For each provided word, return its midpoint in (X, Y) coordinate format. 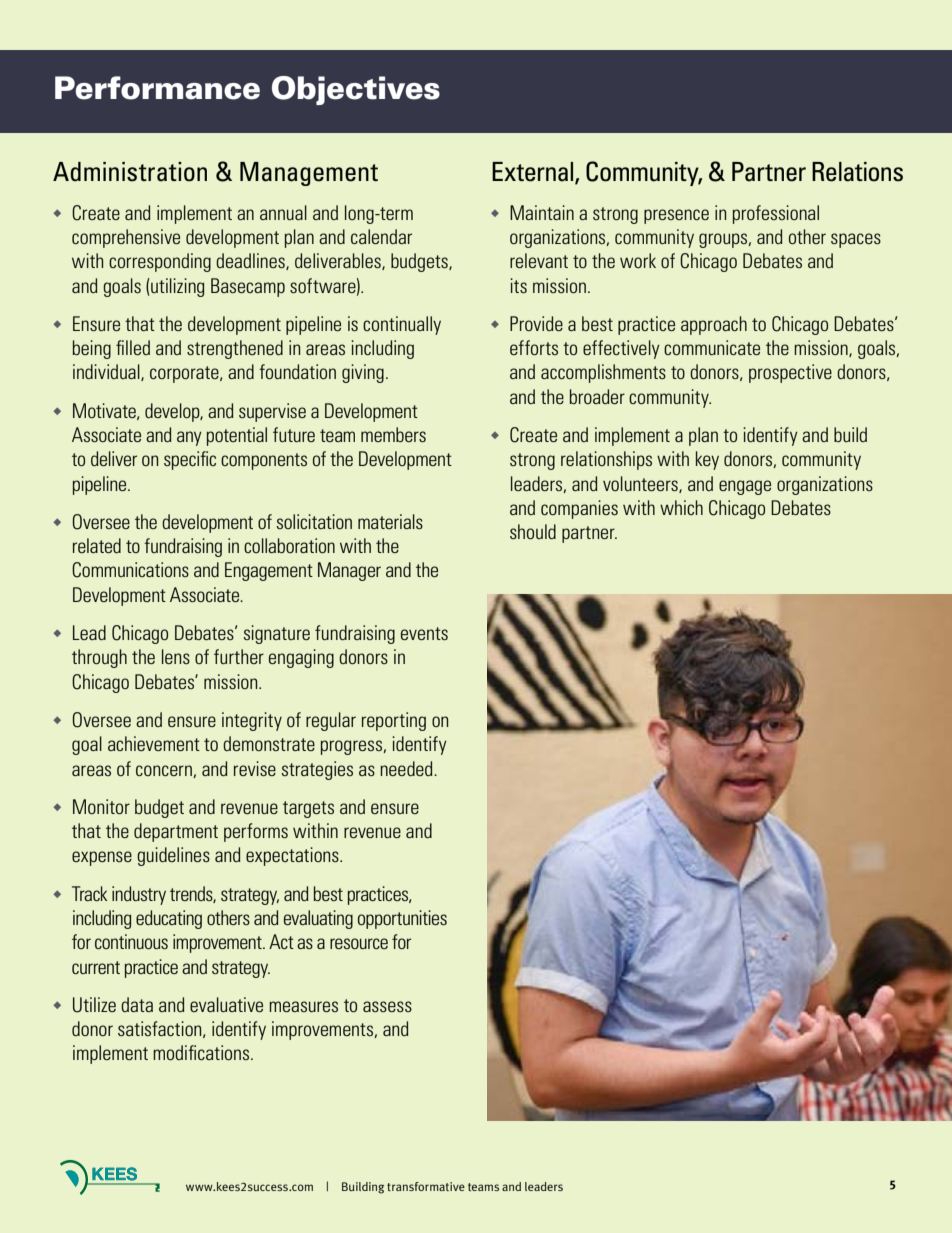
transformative (426, 1186)
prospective (790, 373)
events (424, 633)
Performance (157, 88)
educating (169, 919)
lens (176, 656)
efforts (534, 347)
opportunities (402, 919)
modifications (201, 1052)
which (681, 507)
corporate (185, 374)
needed (407, 768)
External (534, 173)
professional (776, 214)
